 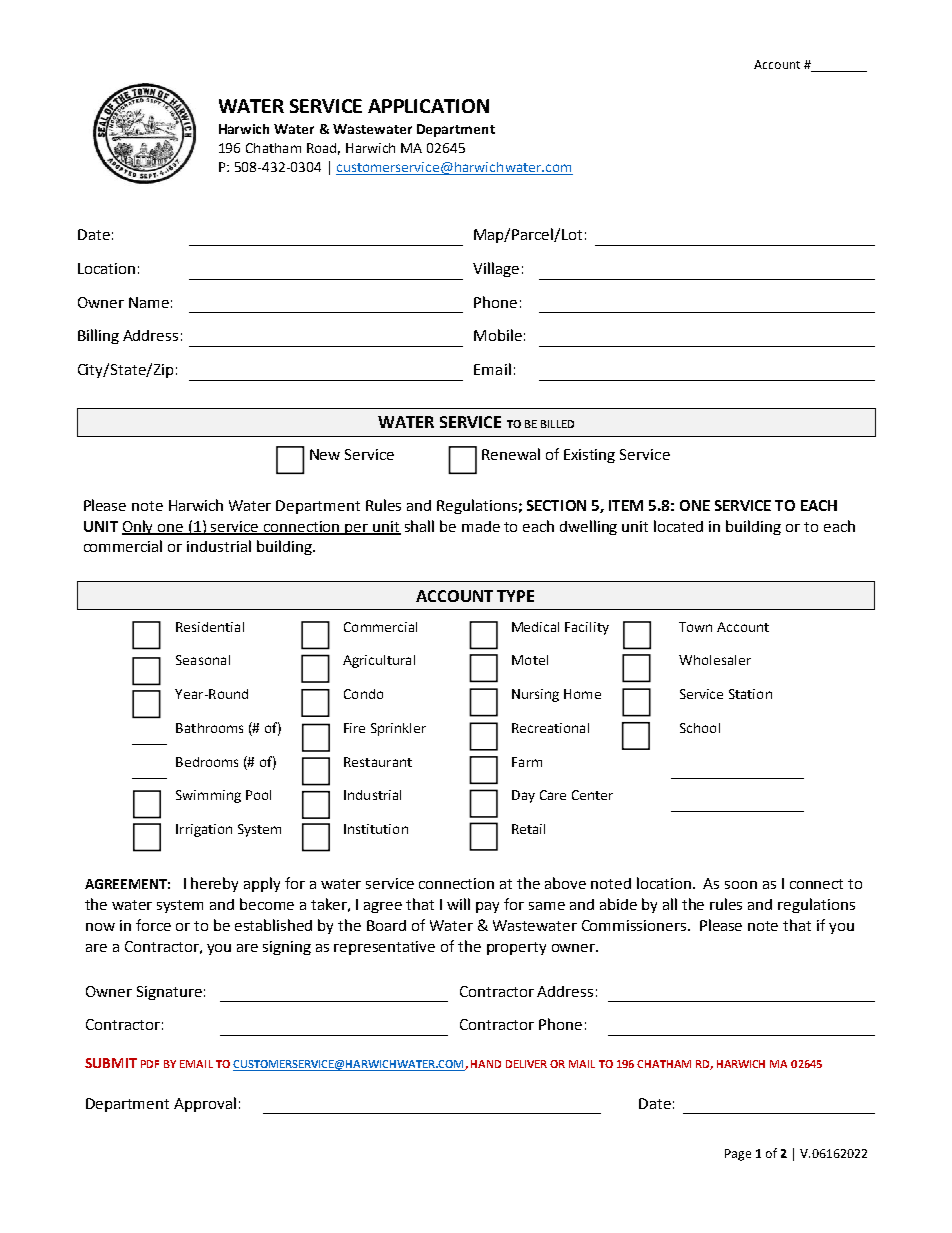 I want to click on hereby, so click(x=214, y=884).
